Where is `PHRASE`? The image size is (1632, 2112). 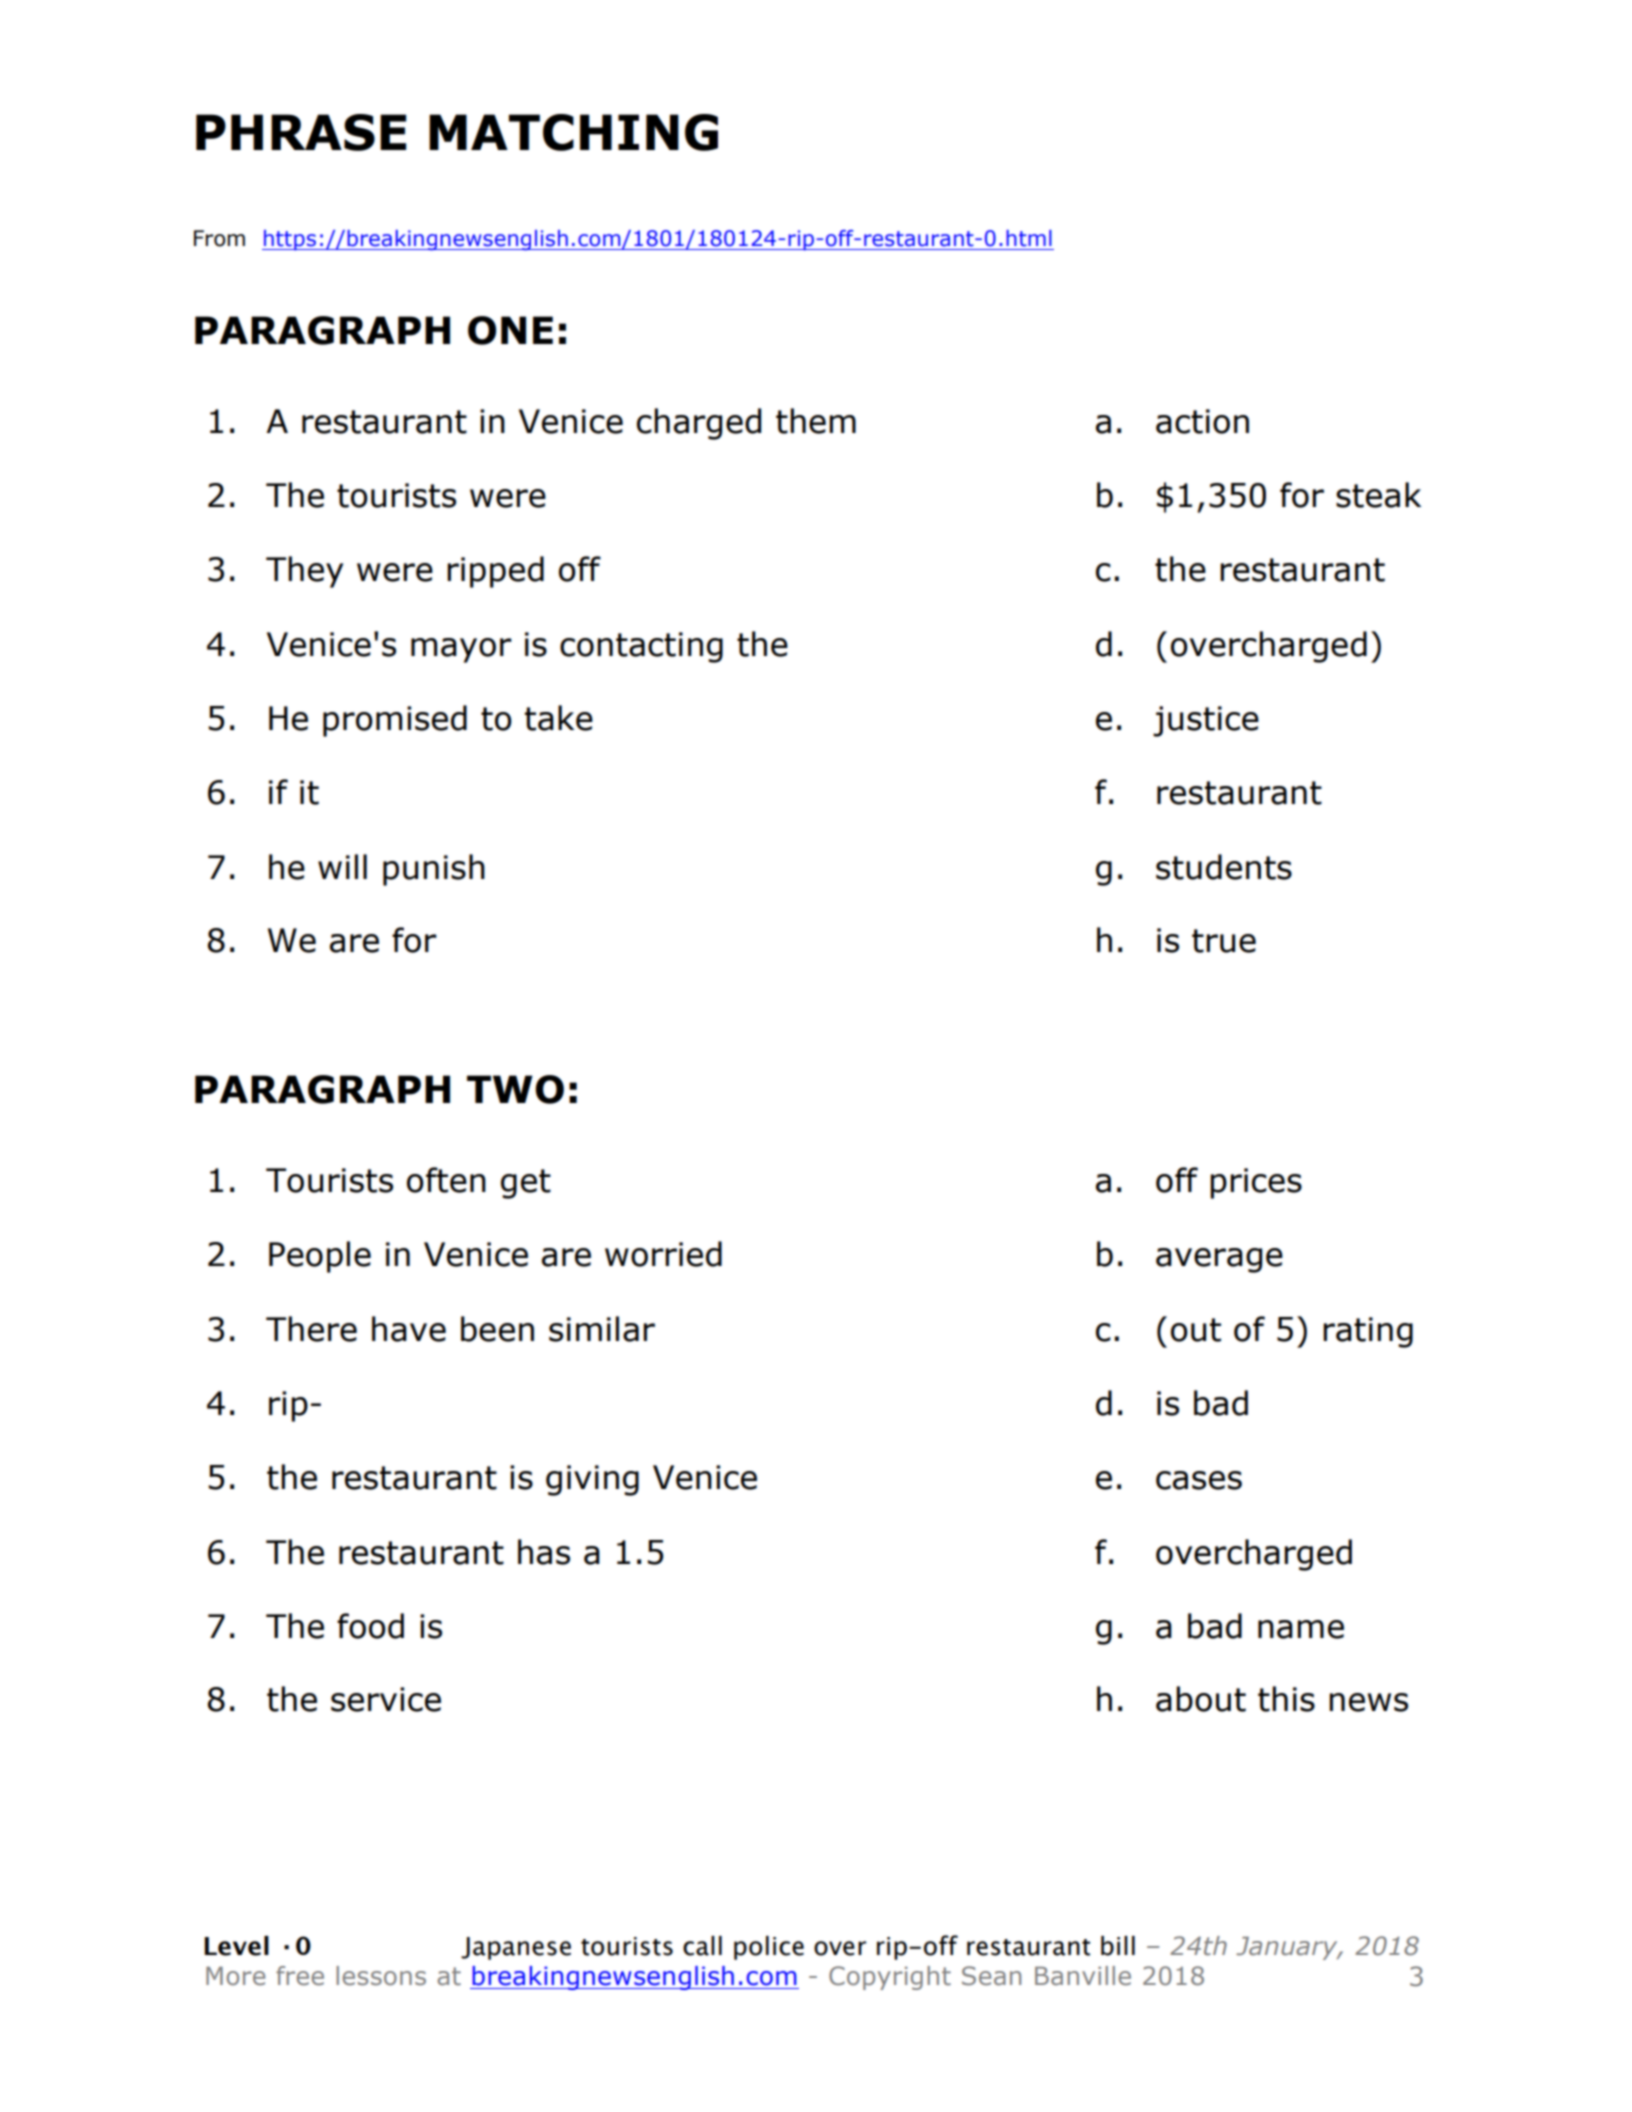
PHRASE is located at coordinates (301, 132).
